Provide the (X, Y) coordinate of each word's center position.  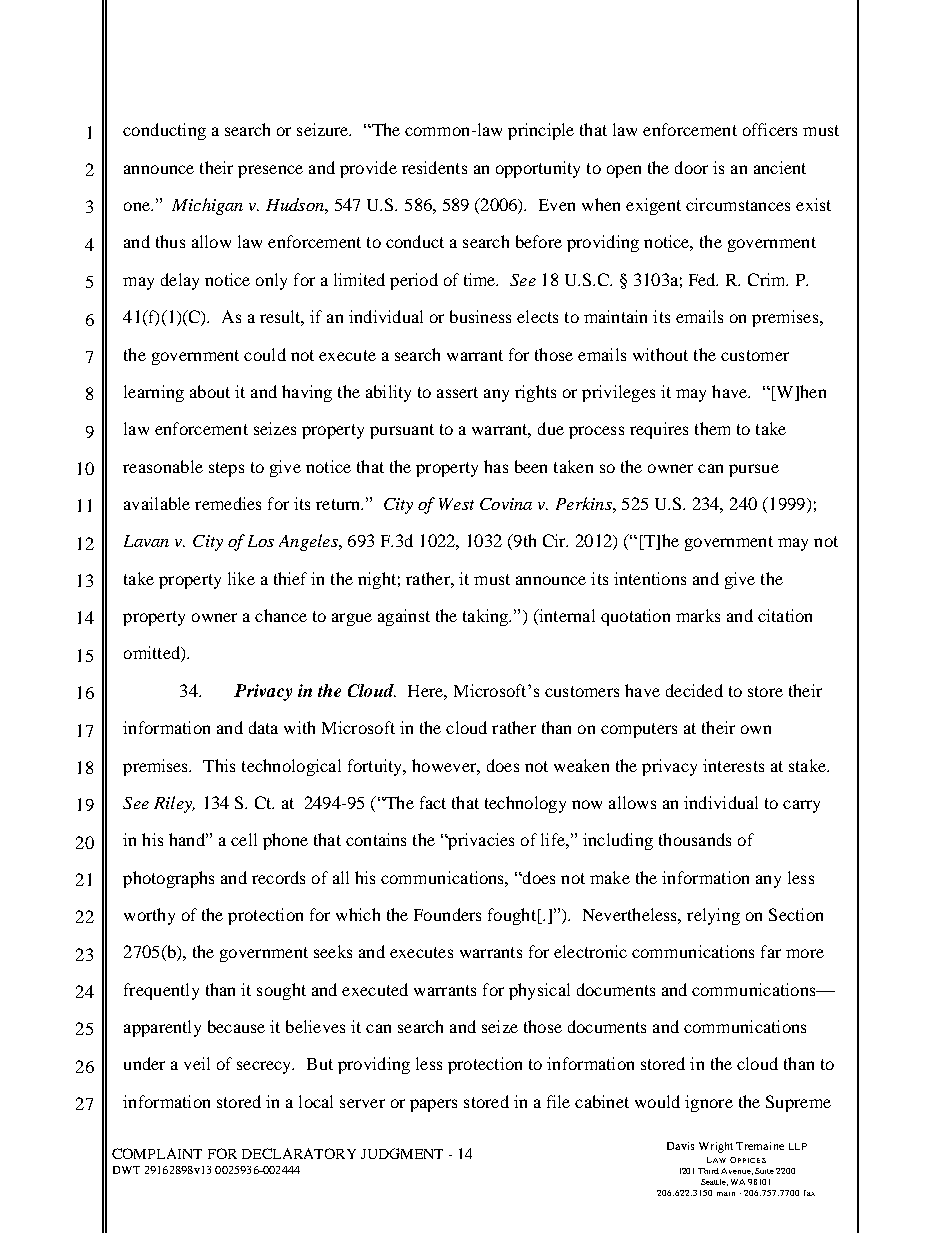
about (210, 391)
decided (694, 690)
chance (281, 615)
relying (713, 916)
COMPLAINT (157, 1153)
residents (434, 167)
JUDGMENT (402, 1153)
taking (487, 617)
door (691, 167)
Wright (716, 1147)
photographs (168, 879)
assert (457, 392)
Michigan (207, 206)
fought (512, 916)
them (712, 428)
